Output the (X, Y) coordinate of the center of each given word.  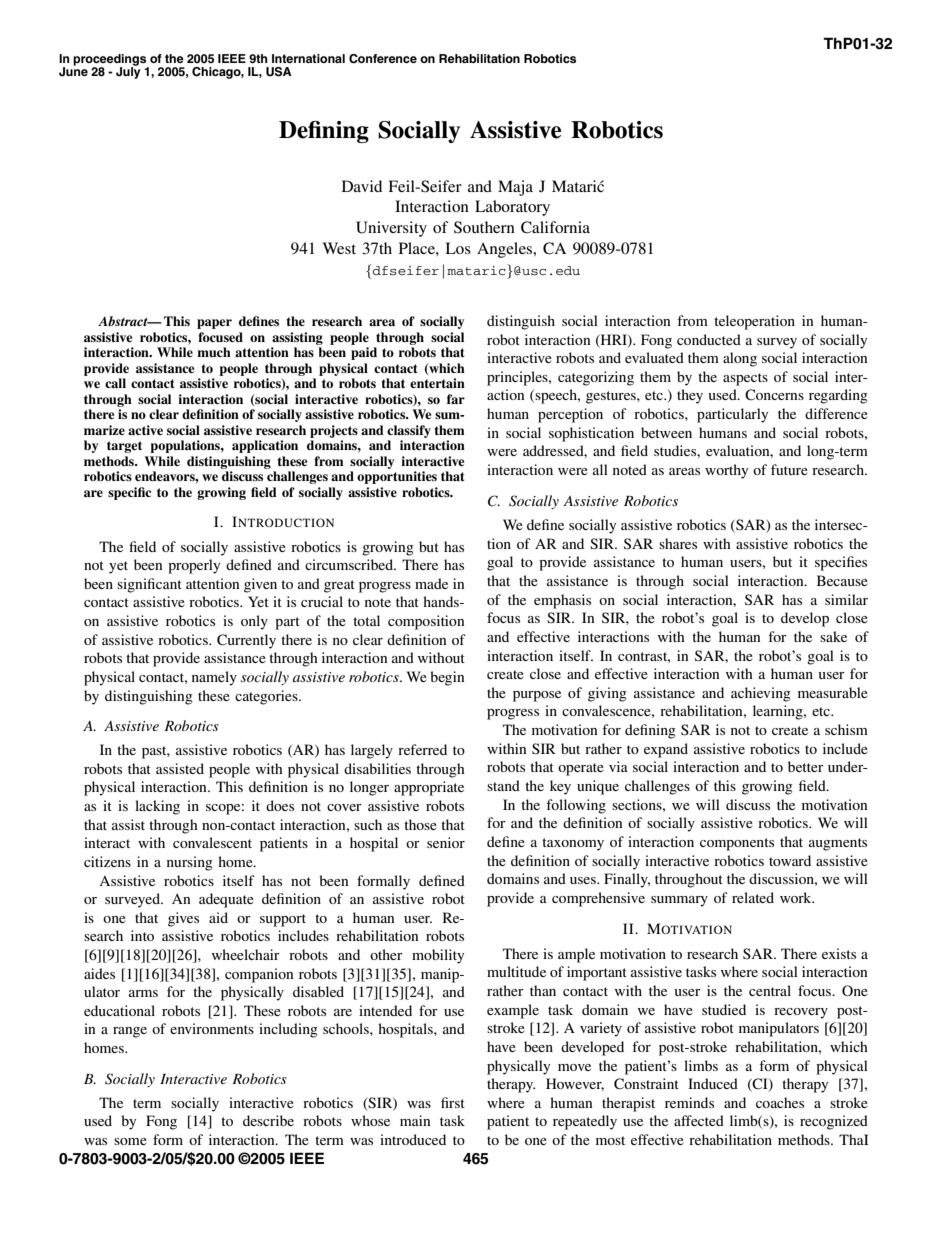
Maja (515, 188)
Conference (383, 59)
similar (846, 599)
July (128, 72)
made (431, 583)
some (130, 1141)
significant (149, 585)
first (453, 1102)
